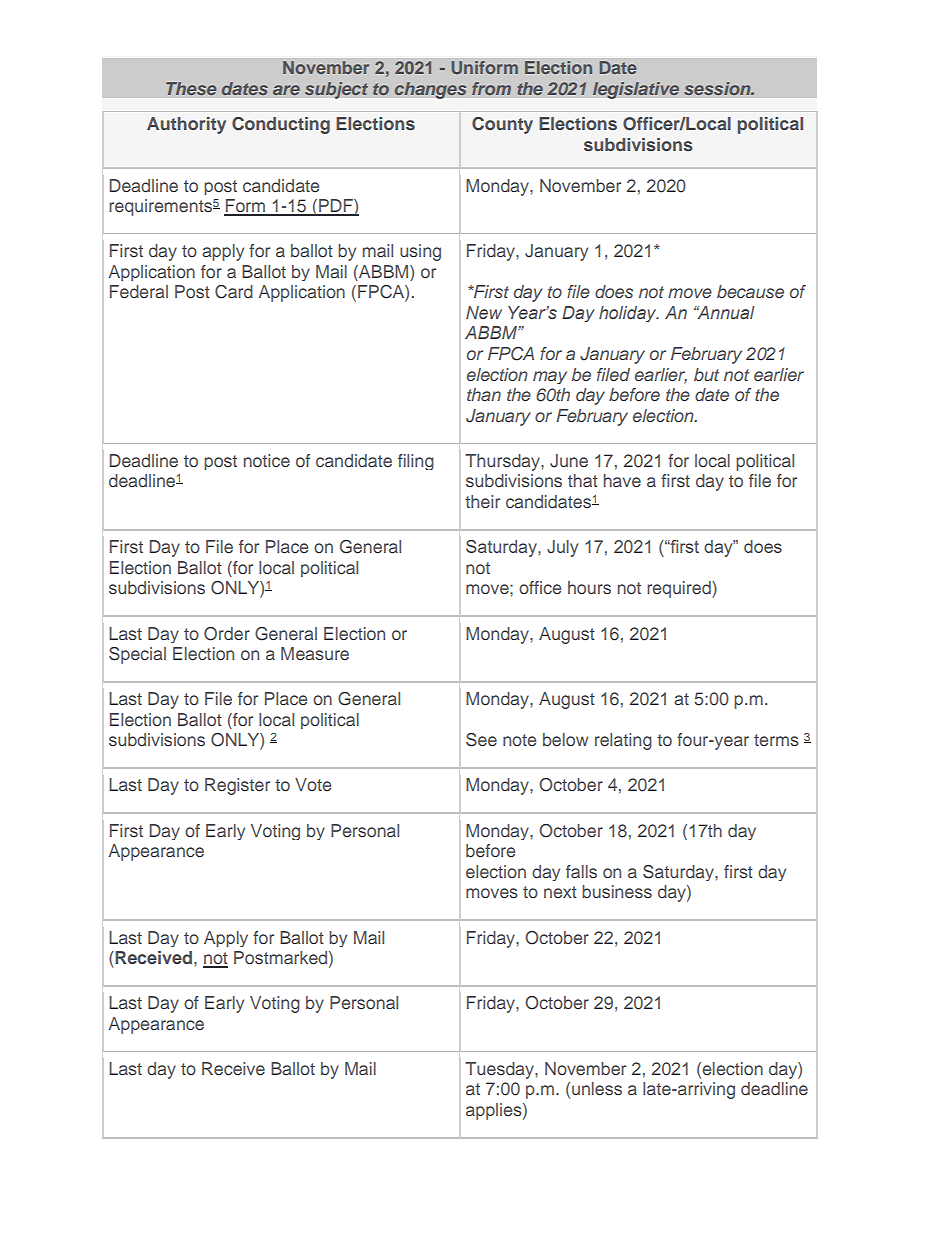 This page has height=1233, width=952. I want to click on Tuesday, so click(500, 1070).
